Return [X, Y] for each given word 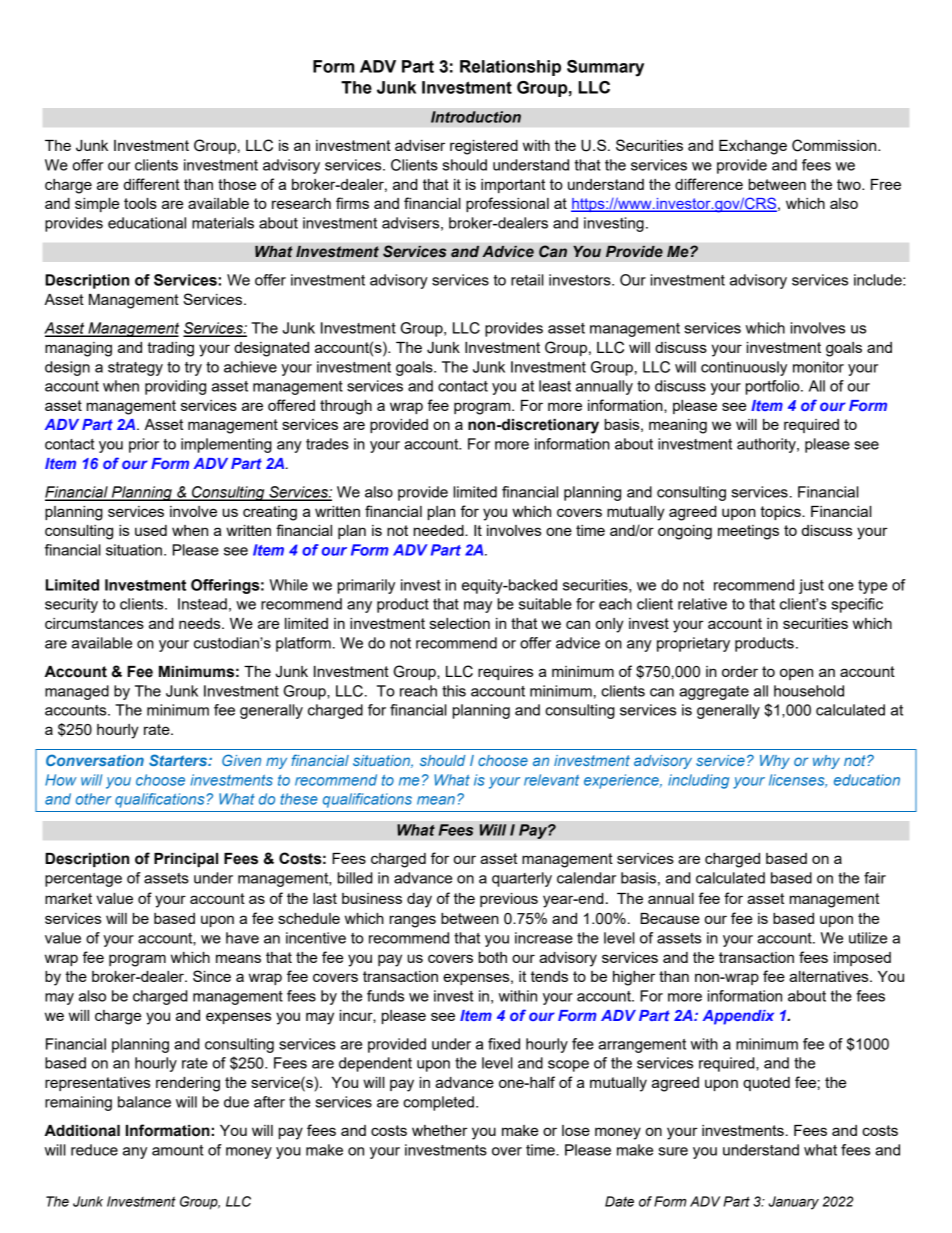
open [796, 674]
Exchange [753, 147]
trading [170, 349]
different [152, 184]
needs [201, 623]
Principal [186, 860]
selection [460, 623]
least [555, 386]
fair [875, 878]
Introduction [476, 117]
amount [177, 1150]
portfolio [774, 387]
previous [509, 900]
